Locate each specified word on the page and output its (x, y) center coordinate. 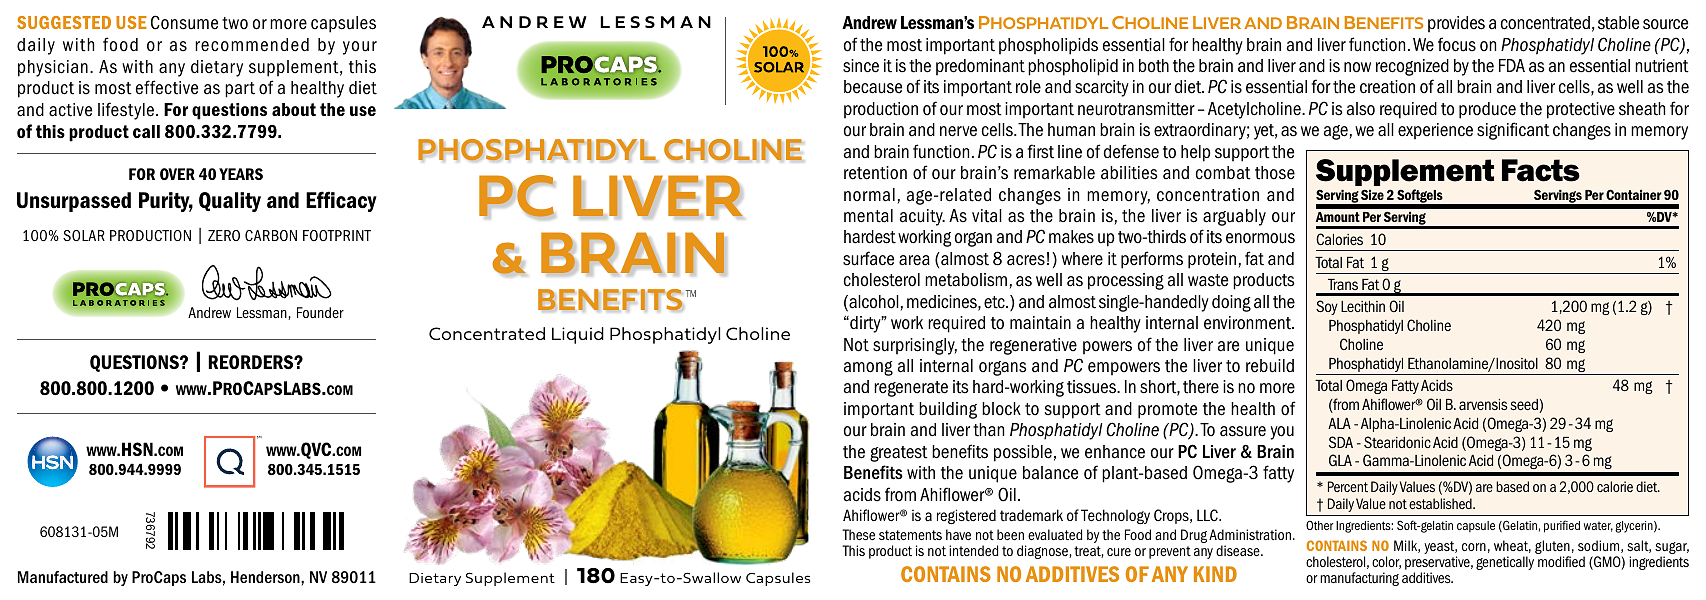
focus (1457, 44)
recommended (252, 45)
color (1386, 562)
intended (973, 550)
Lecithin (1363, 306)
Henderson (266, 577)
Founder (320, 312)
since (861, 66)
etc (995, 302)
